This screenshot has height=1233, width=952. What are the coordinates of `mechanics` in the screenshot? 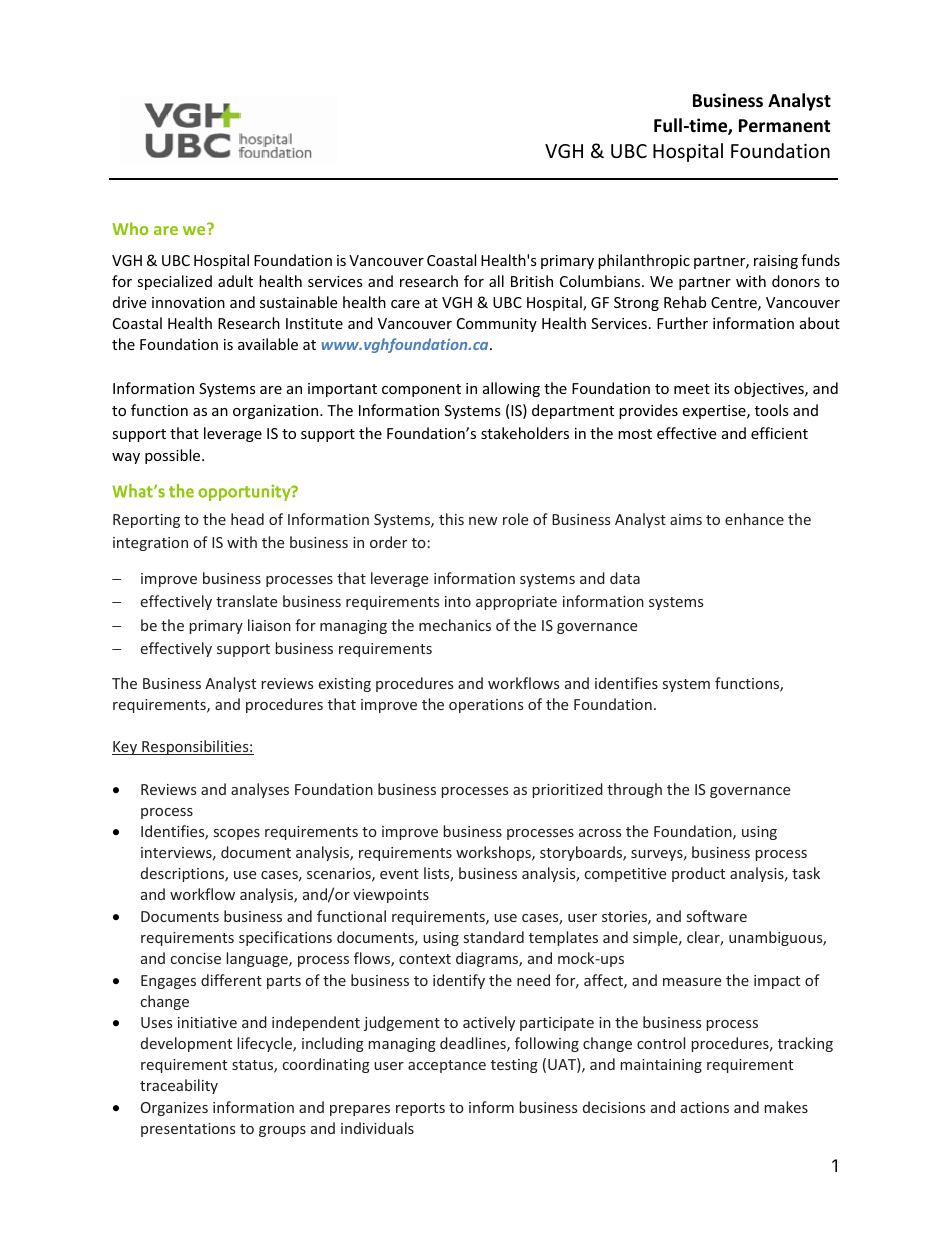 It's located at (455, 625).
